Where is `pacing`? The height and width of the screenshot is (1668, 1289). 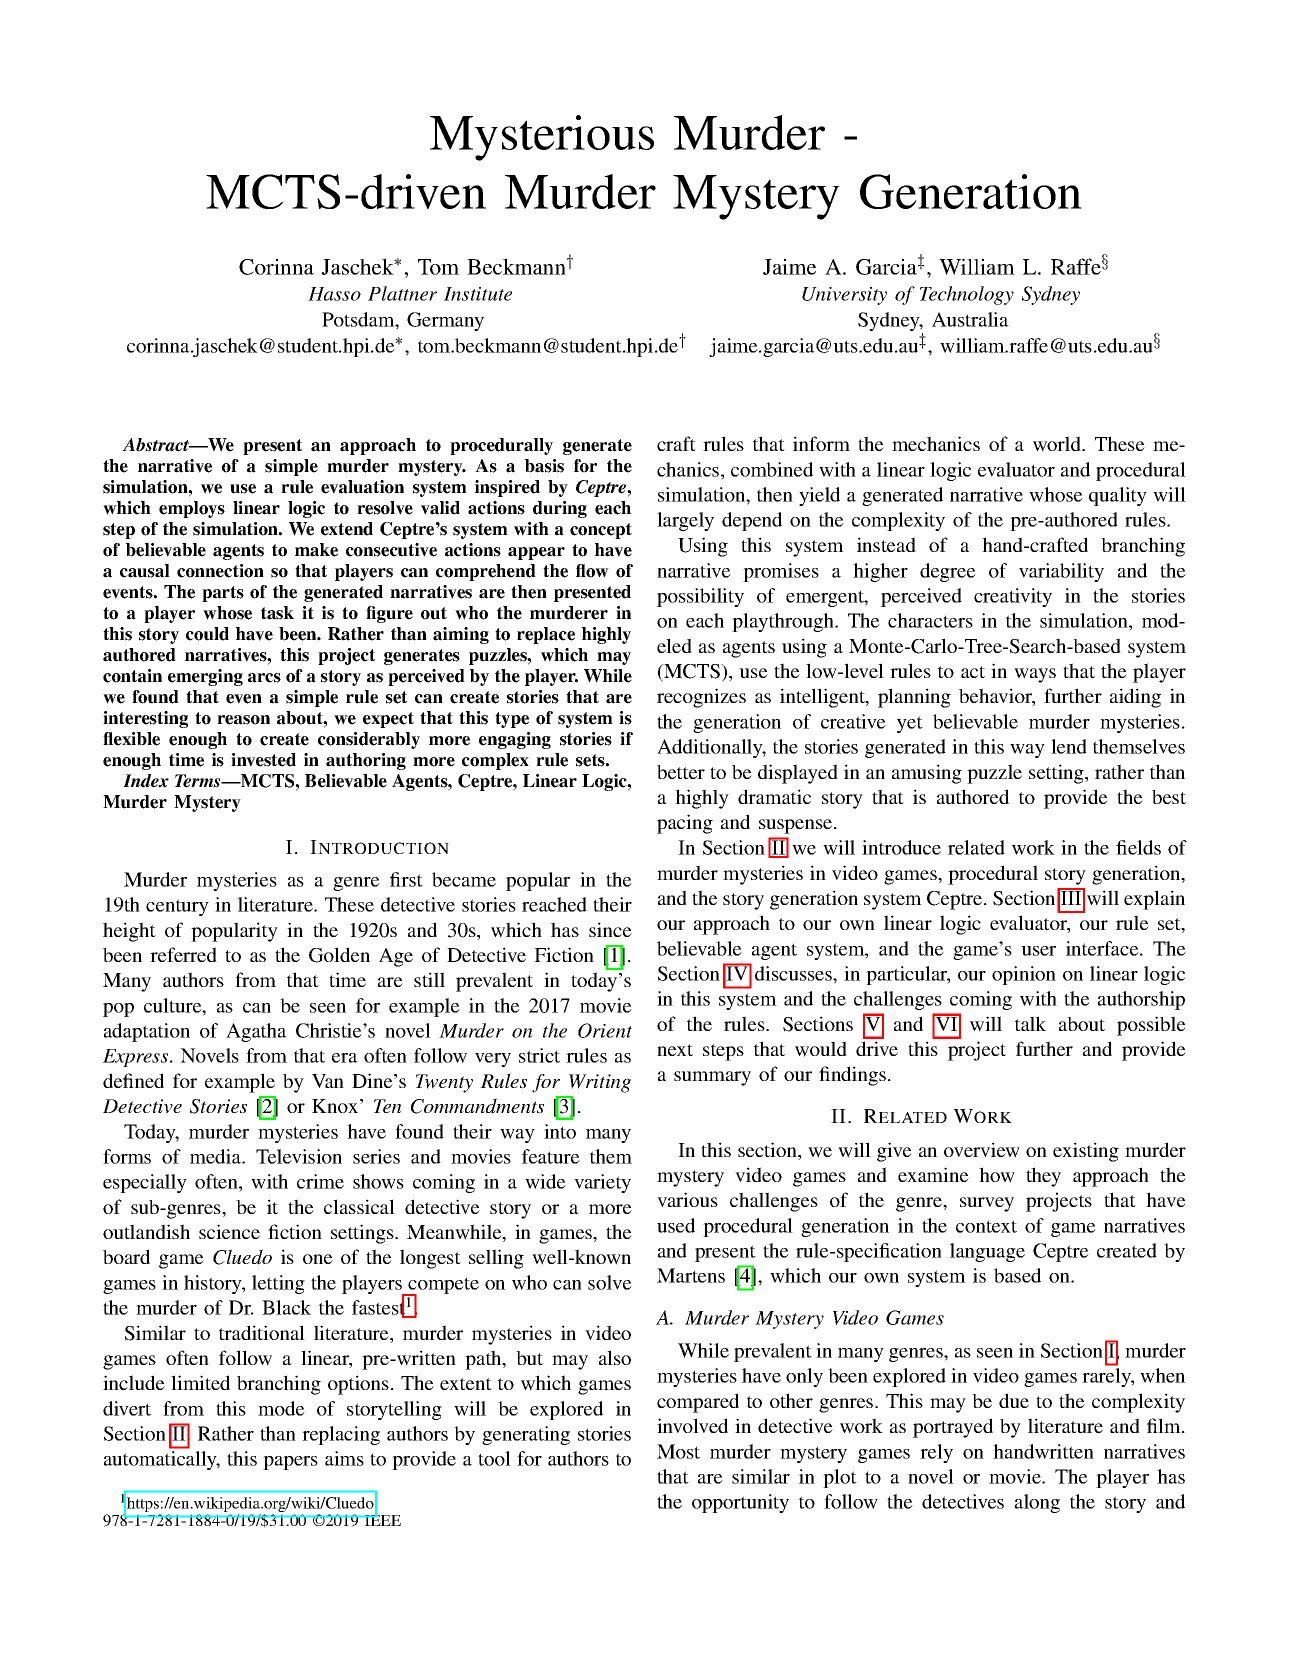 pacing is located at coordinates (685, 824).
